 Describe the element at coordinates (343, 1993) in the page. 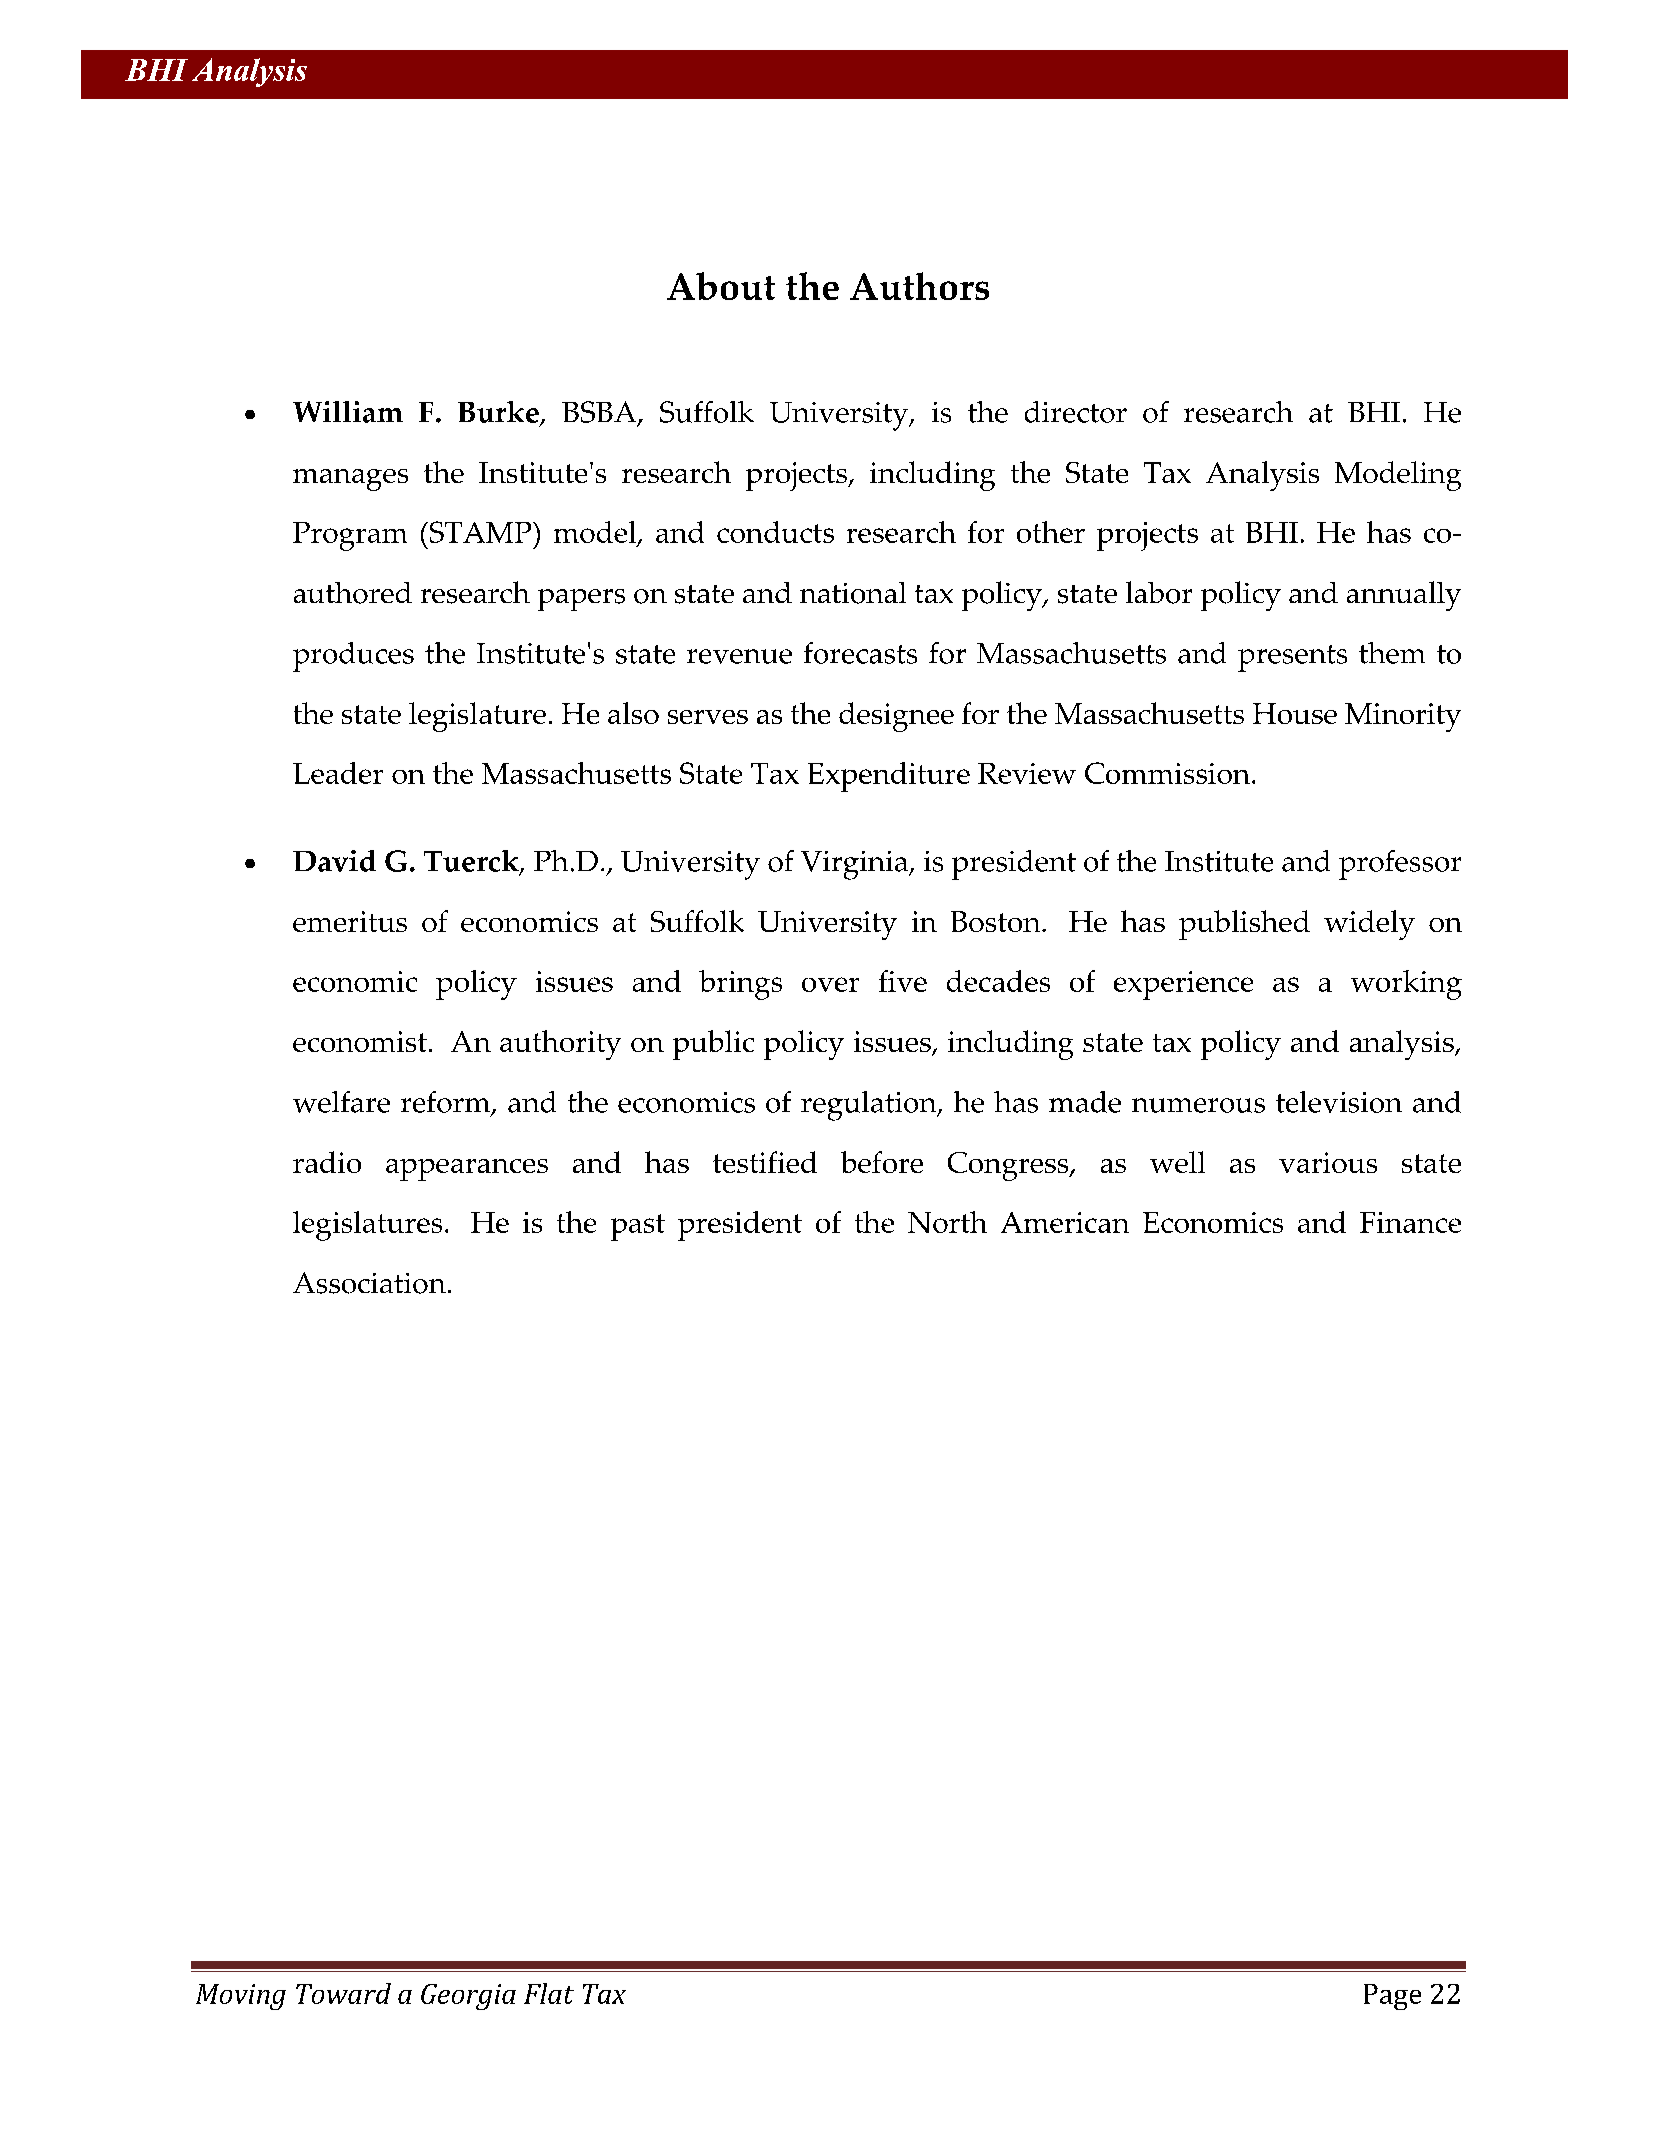

I see `Toward` at that location.
